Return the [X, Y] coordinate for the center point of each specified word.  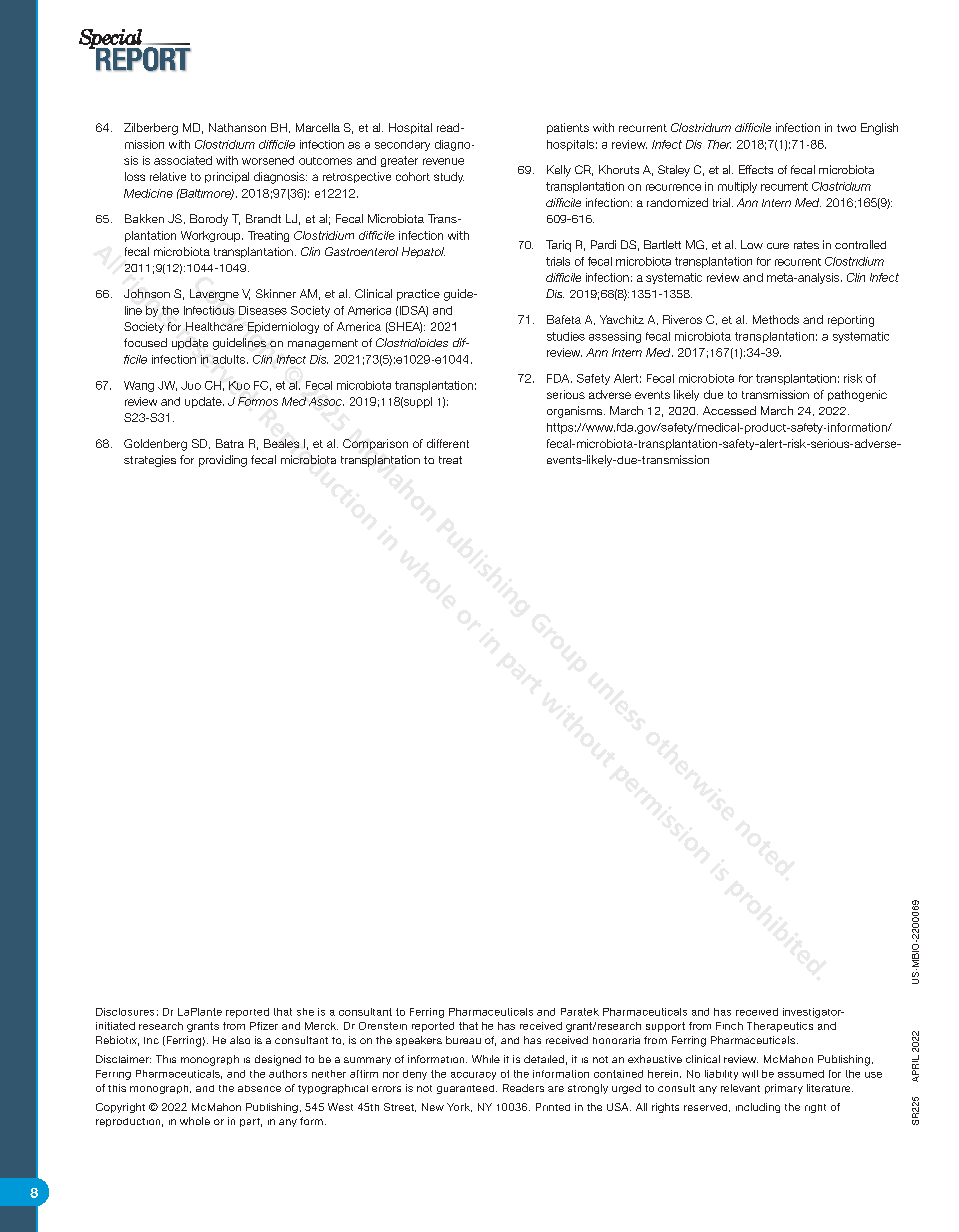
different [448, 443]
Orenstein [383, 1026]
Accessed [729, 410]
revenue [443, 161]
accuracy [473, 1076]
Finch [729, 1026]
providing [223, 461]
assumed [801, 1074]
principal [227, 177]
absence [259, 1088]
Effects [756, 169]
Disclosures [125, 1012]
